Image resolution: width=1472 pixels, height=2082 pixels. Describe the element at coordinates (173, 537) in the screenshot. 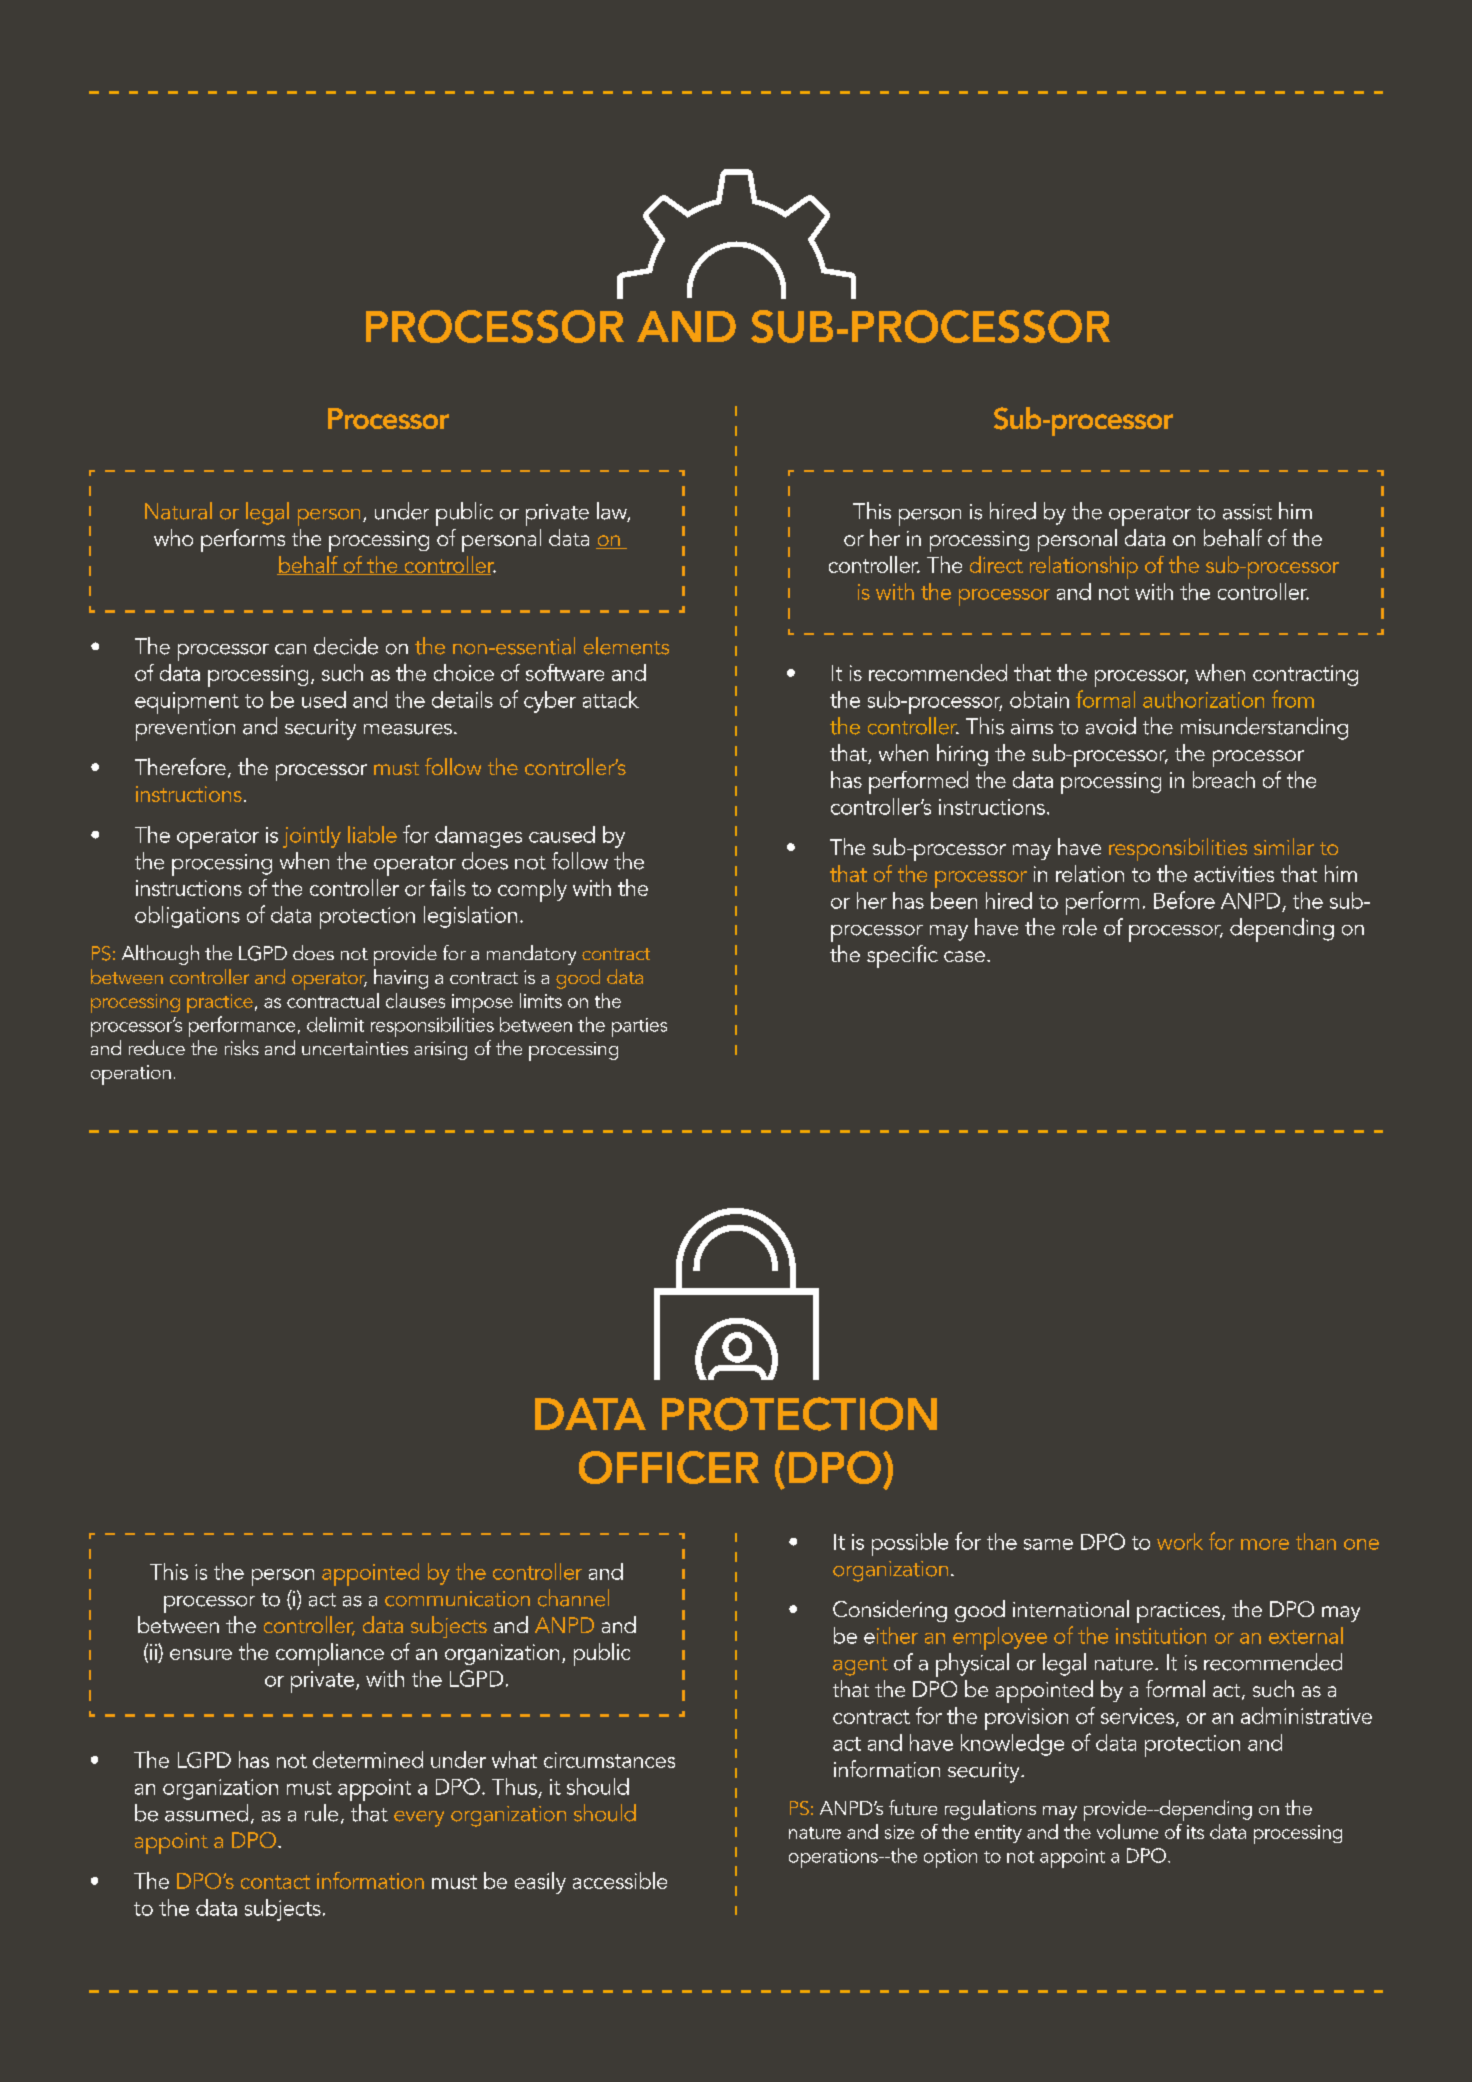

I see `who` at that location.
